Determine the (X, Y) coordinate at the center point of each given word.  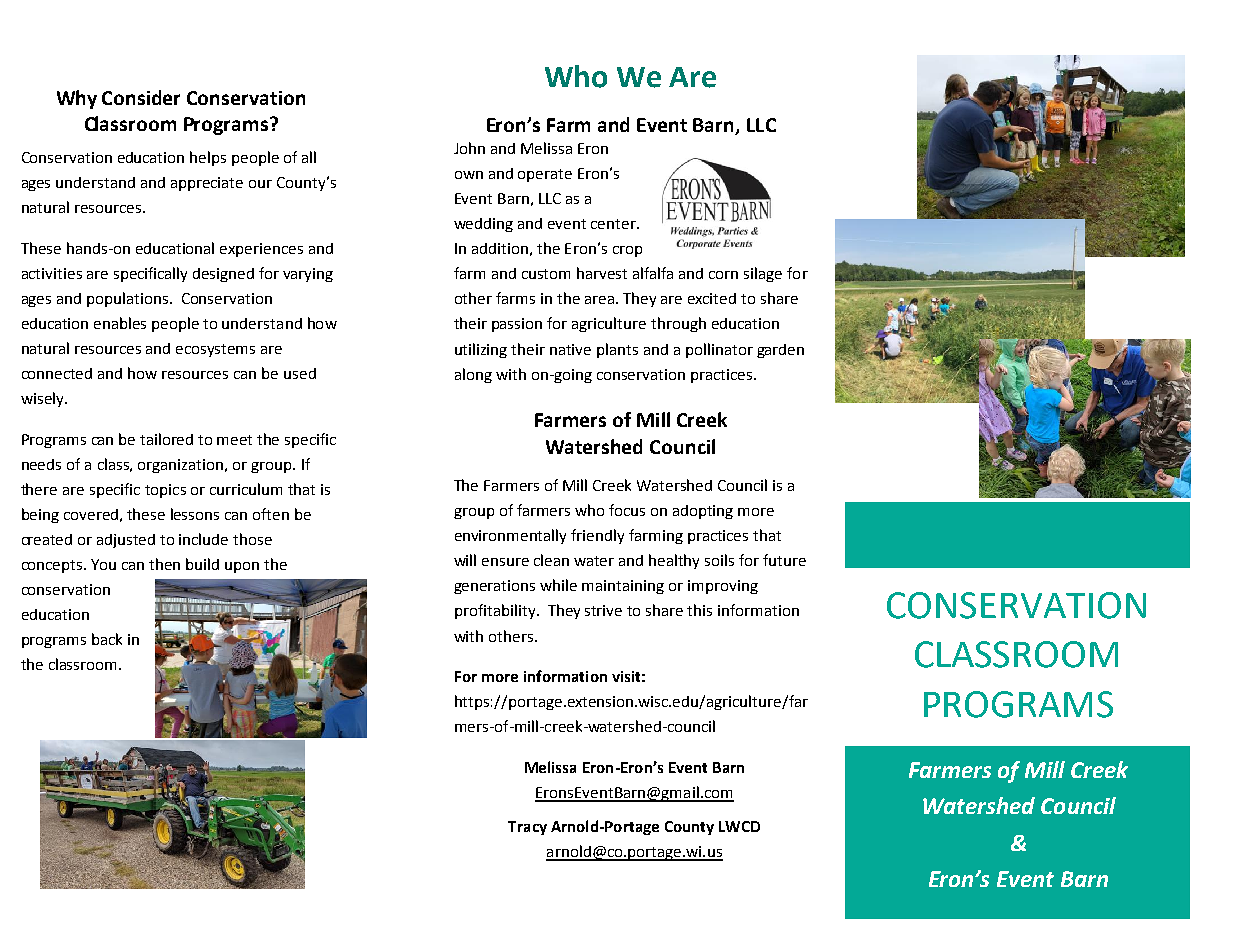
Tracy (527, 828)
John (469, 148)
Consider (141, 97)
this (699, 610)
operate (545, 175)
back (107, 639)
